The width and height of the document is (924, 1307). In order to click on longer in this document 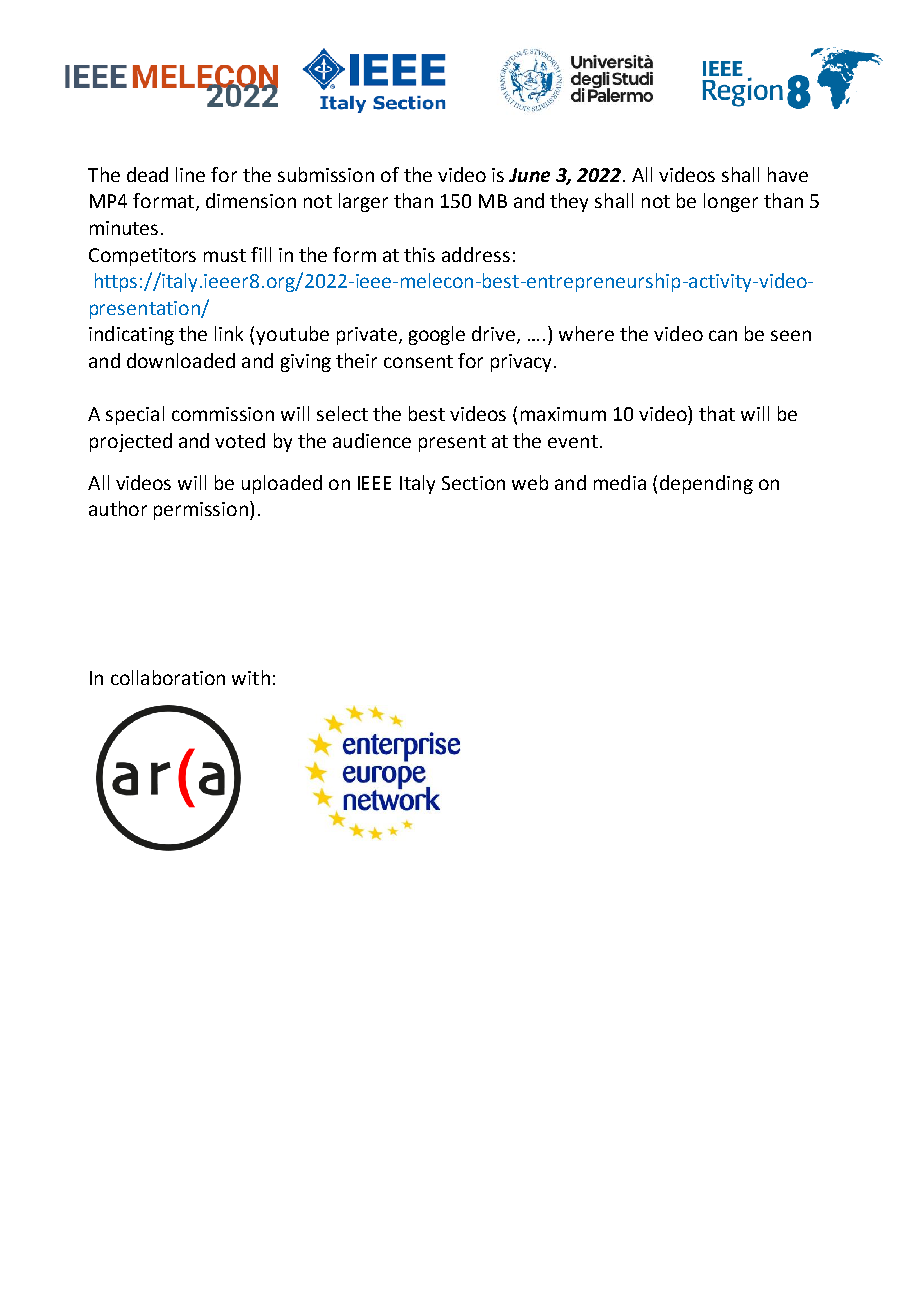, I will do `click(731, 202)`.
